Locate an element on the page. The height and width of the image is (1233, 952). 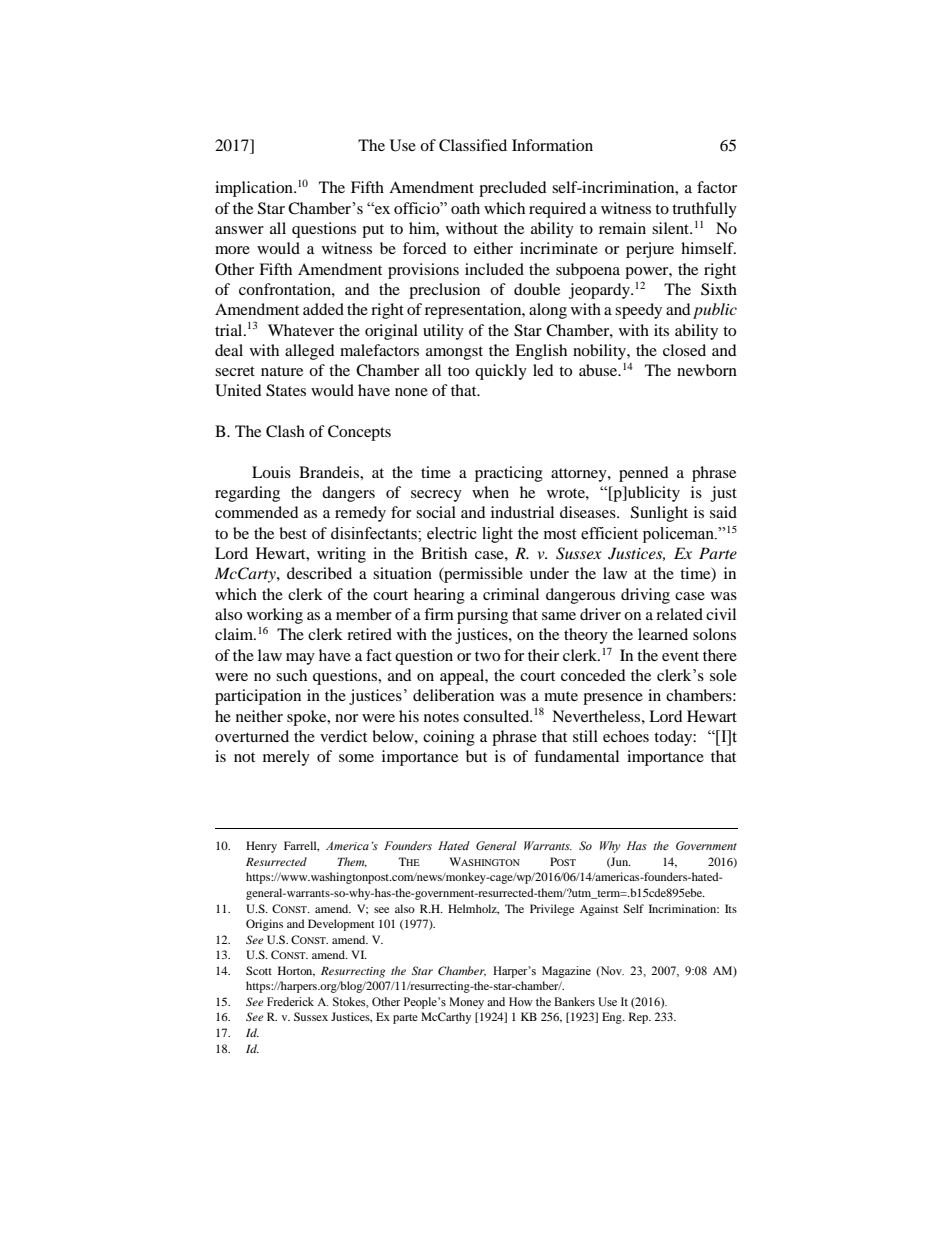
closed is located at coordinates (684, 350).
